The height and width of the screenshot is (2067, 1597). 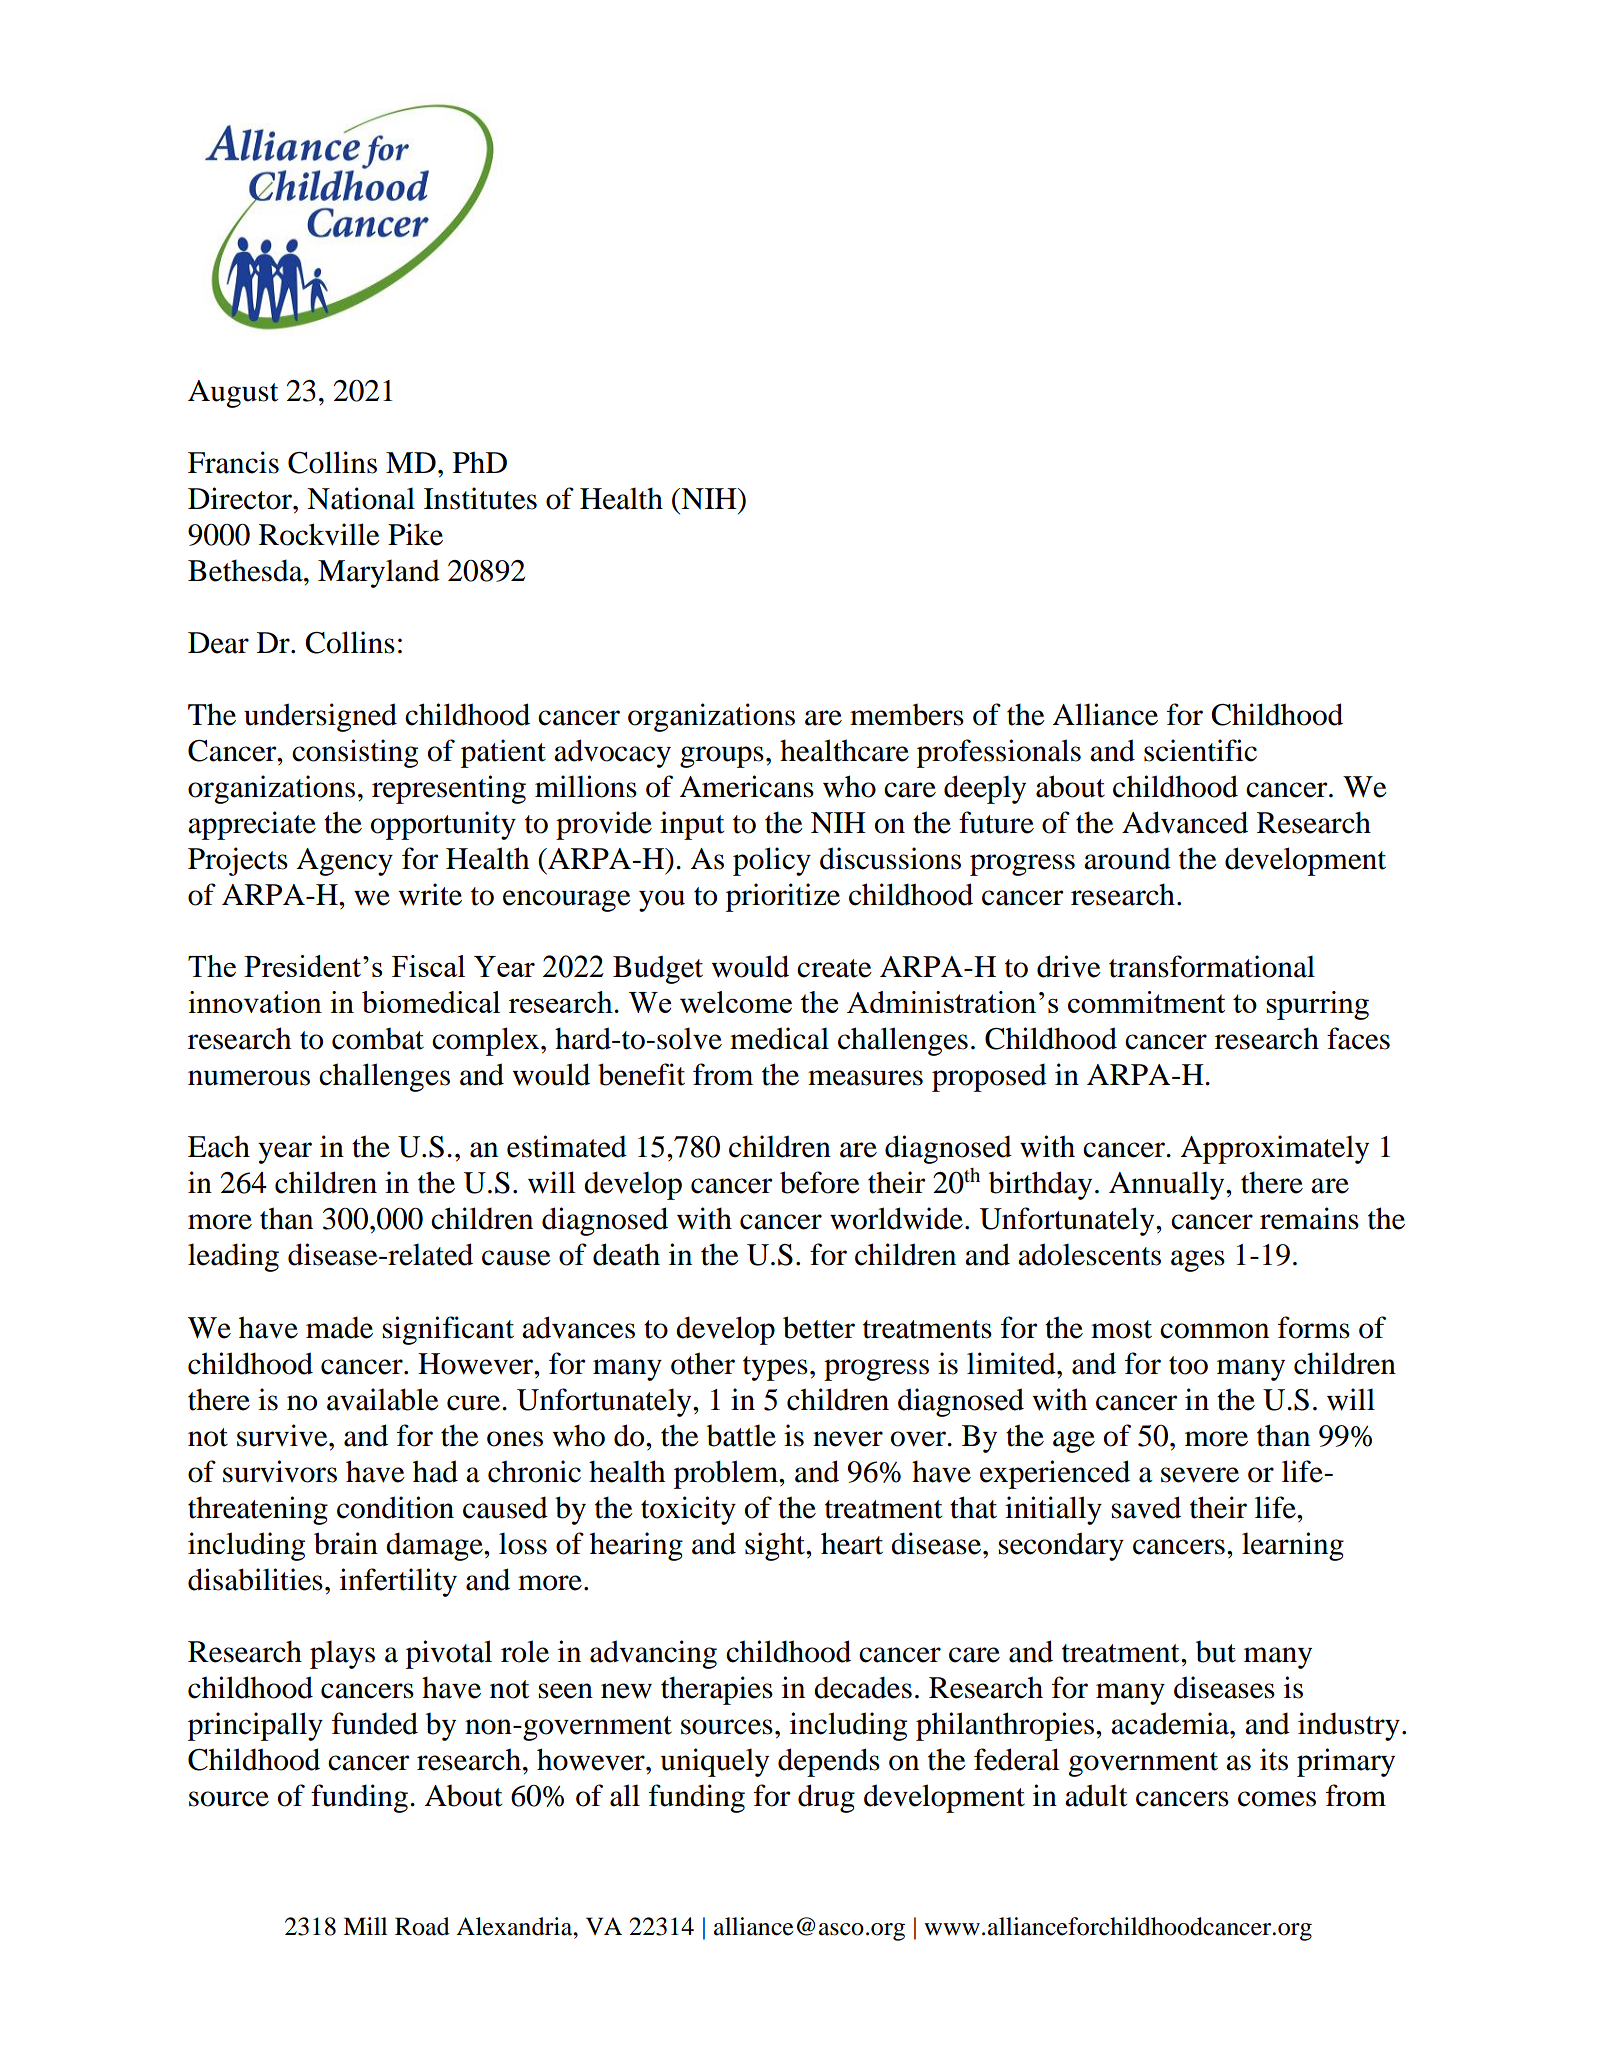 What do you see at coordinates (852, 1543) in the screenshot?
I see `heart` at bounding box center [852, 1543].
